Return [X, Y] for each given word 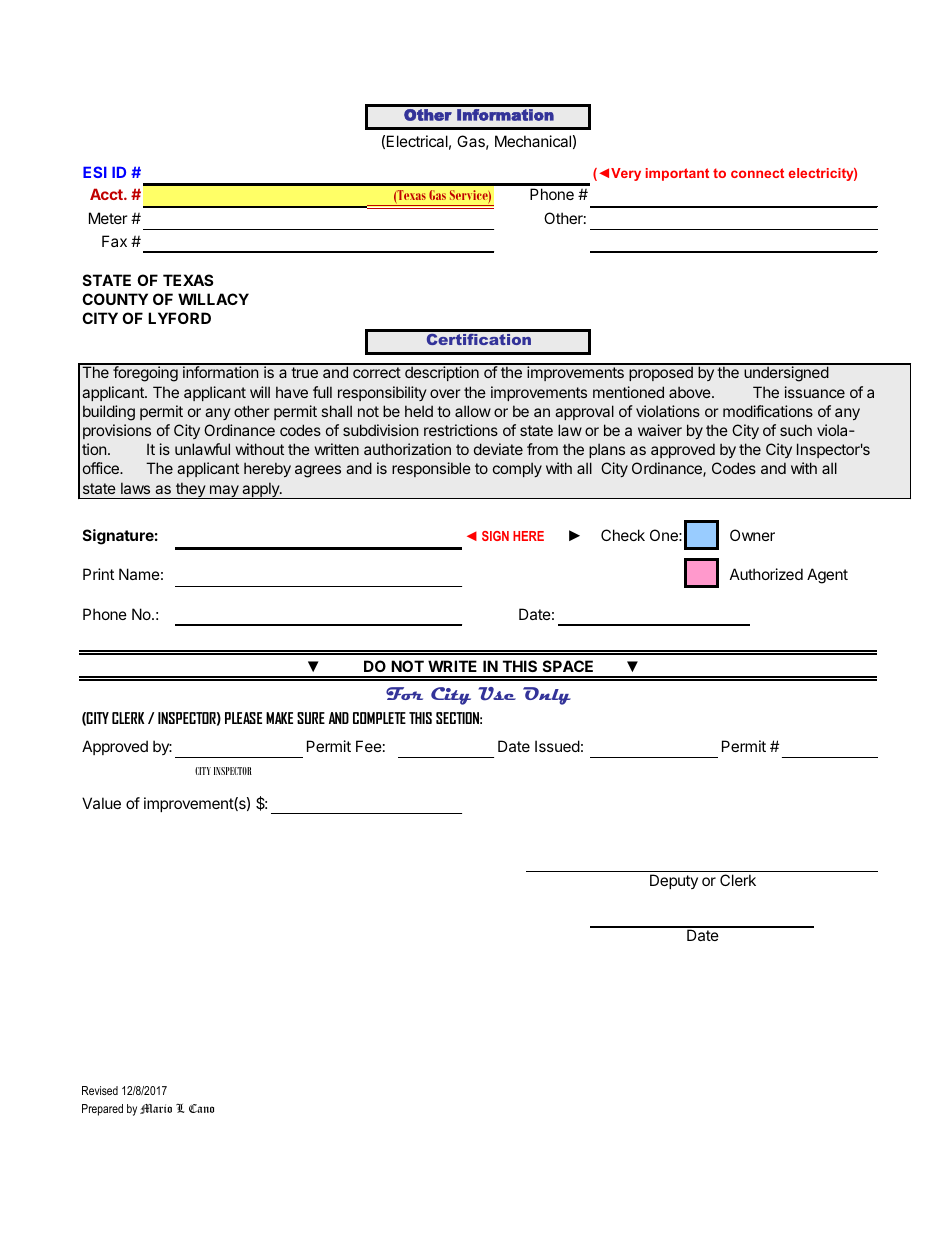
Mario [156, 1109]
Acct [107, 194]
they [190, 490]
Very [626, 174]
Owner [752, 535]
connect [757, 173]
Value [101, 803]
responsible [431, 469]
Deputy [674, 881]
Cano [201, 1108]
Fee [369, 746]
